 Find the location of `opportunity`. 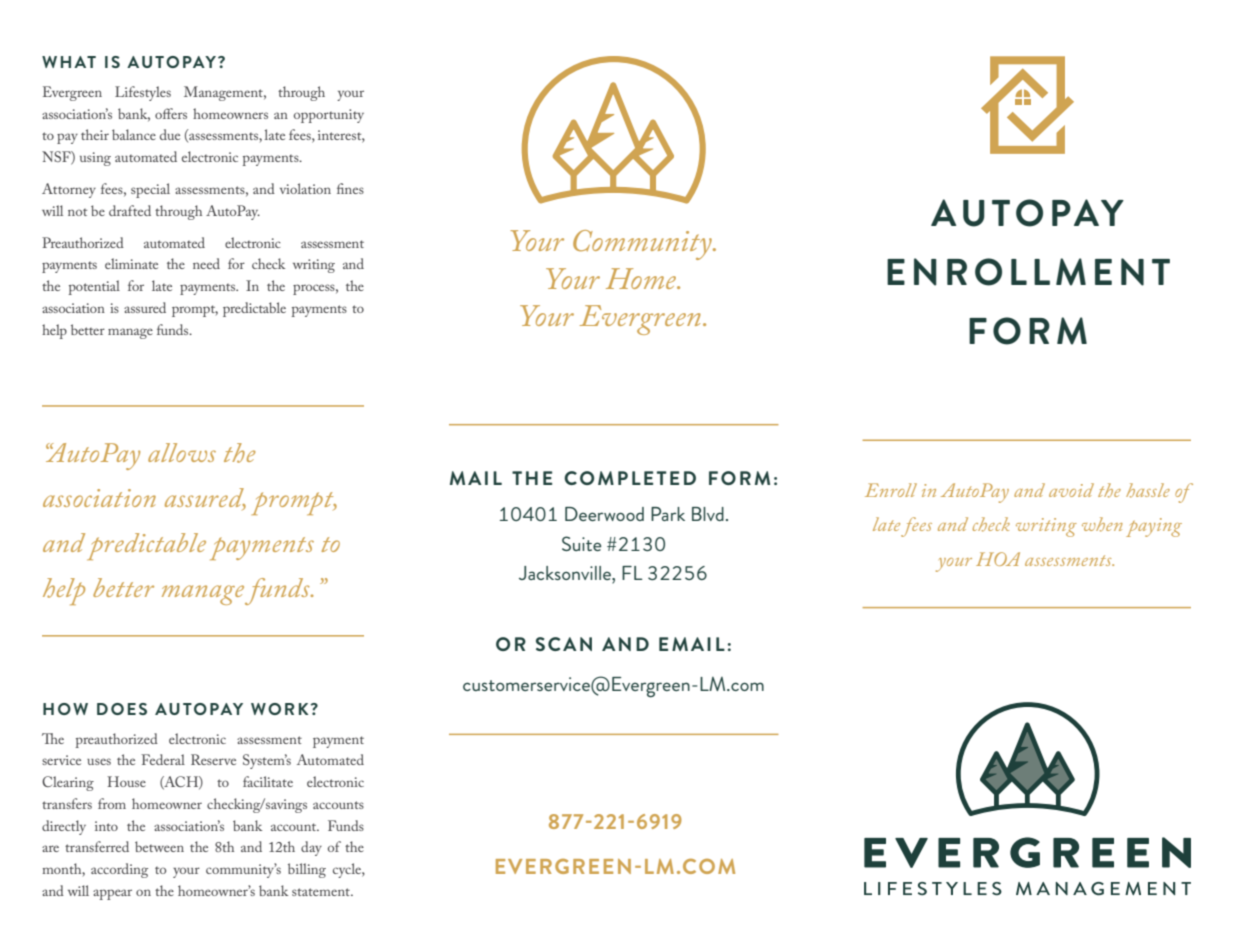

opportunity is located at coordinates (329, 116).
